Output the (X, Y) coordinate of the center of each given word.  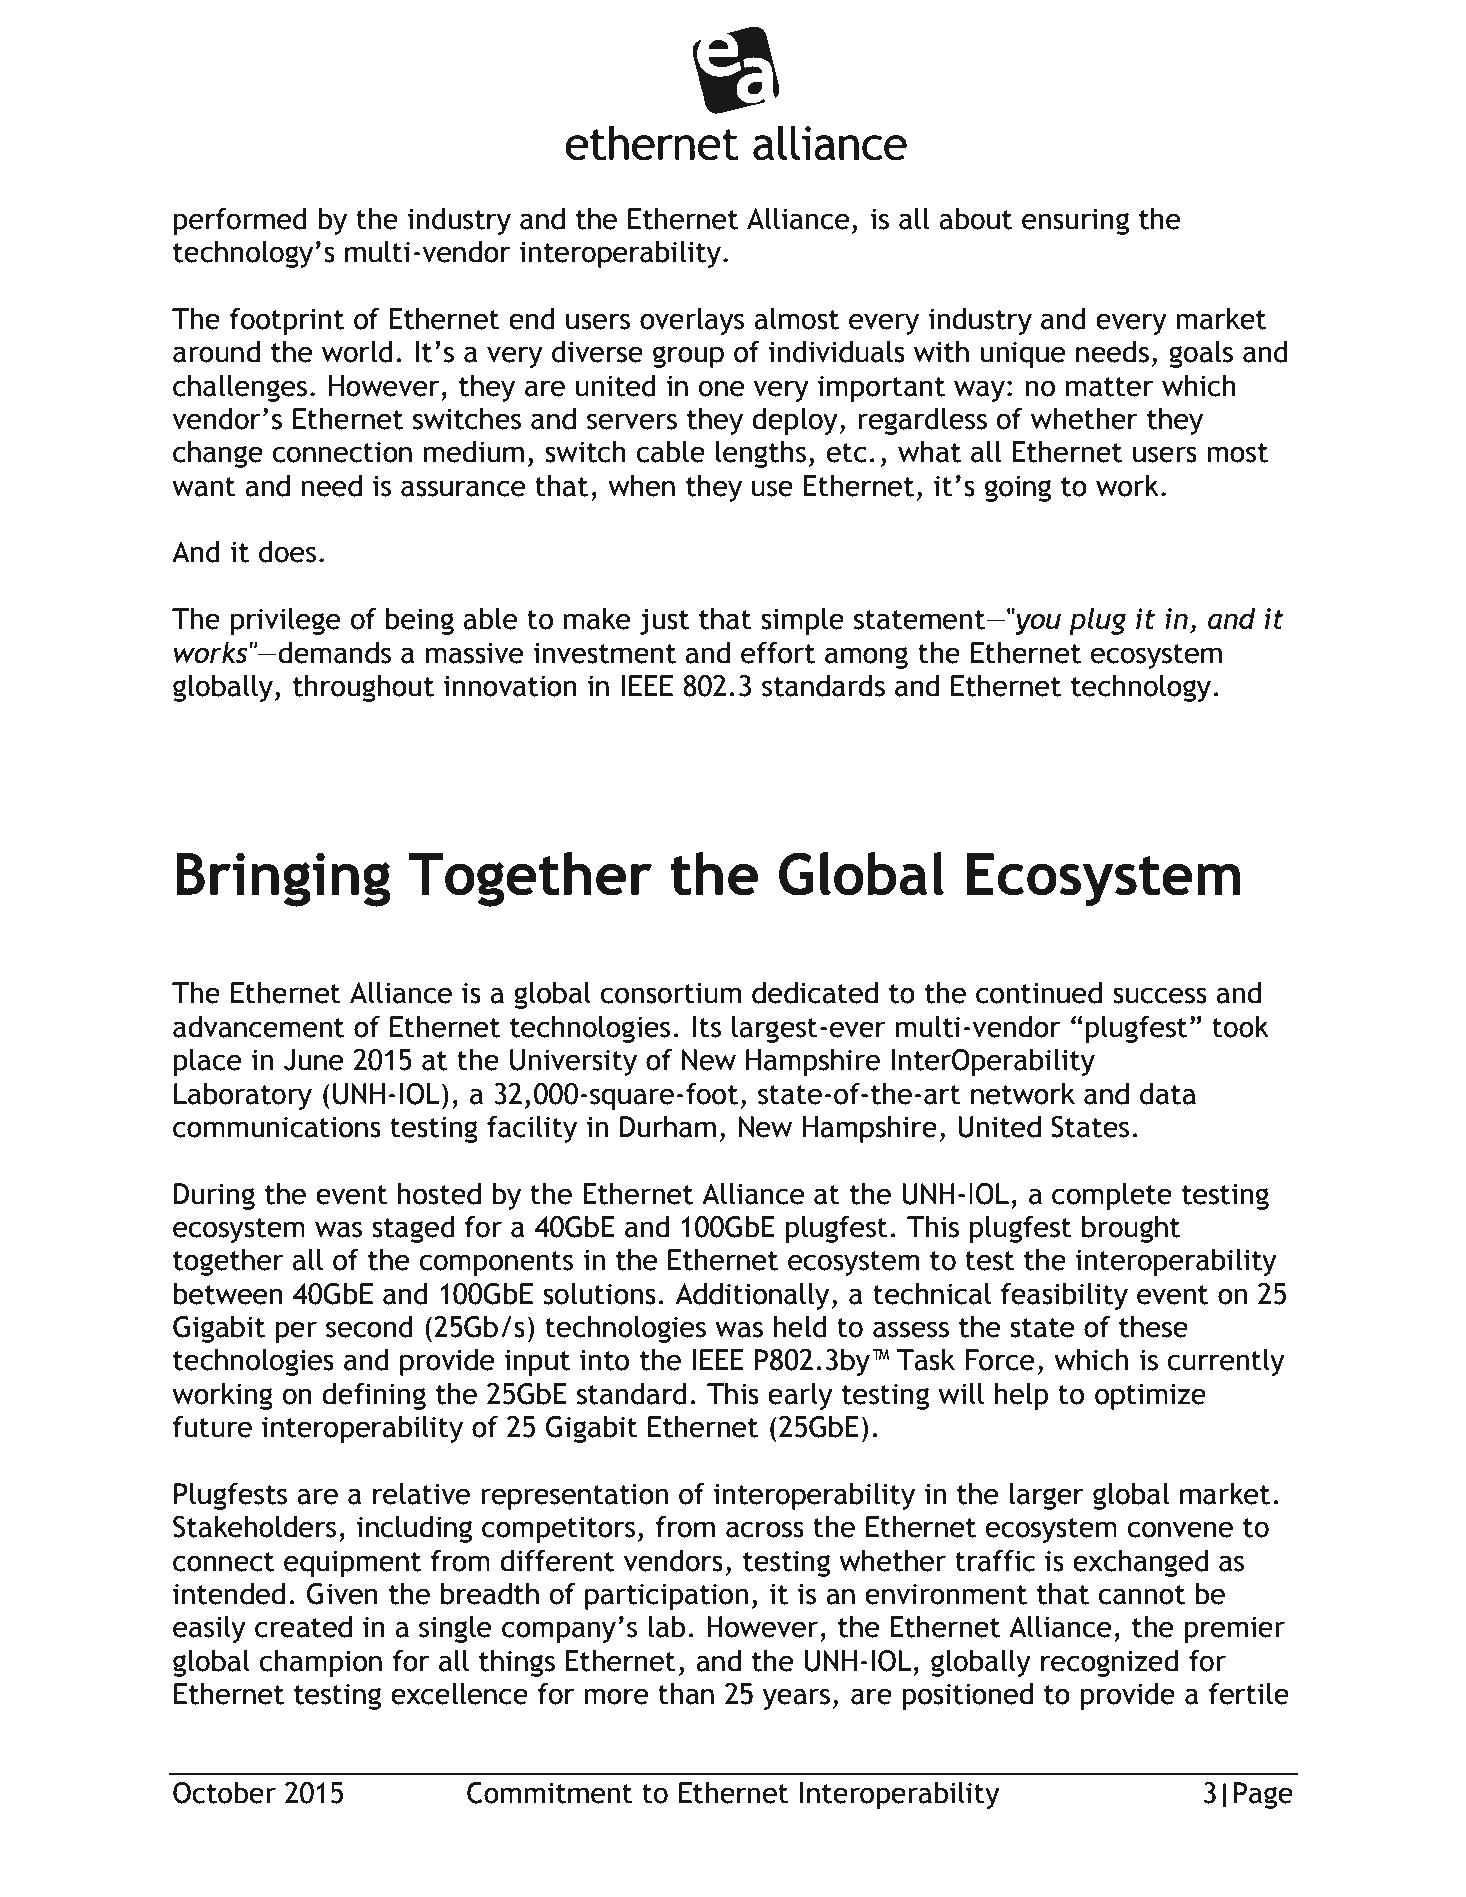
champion (320, 1663)
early (800, 1396)
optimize (1150, 1397)
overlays (692, 321)
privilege (286, 621)
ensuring (1075, 222)
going (1018, 489)
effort (778, 653)
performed (240, 221)
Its (707, 1027)
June (314, 1060)
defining (374, 1396)
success (1160, 995)
